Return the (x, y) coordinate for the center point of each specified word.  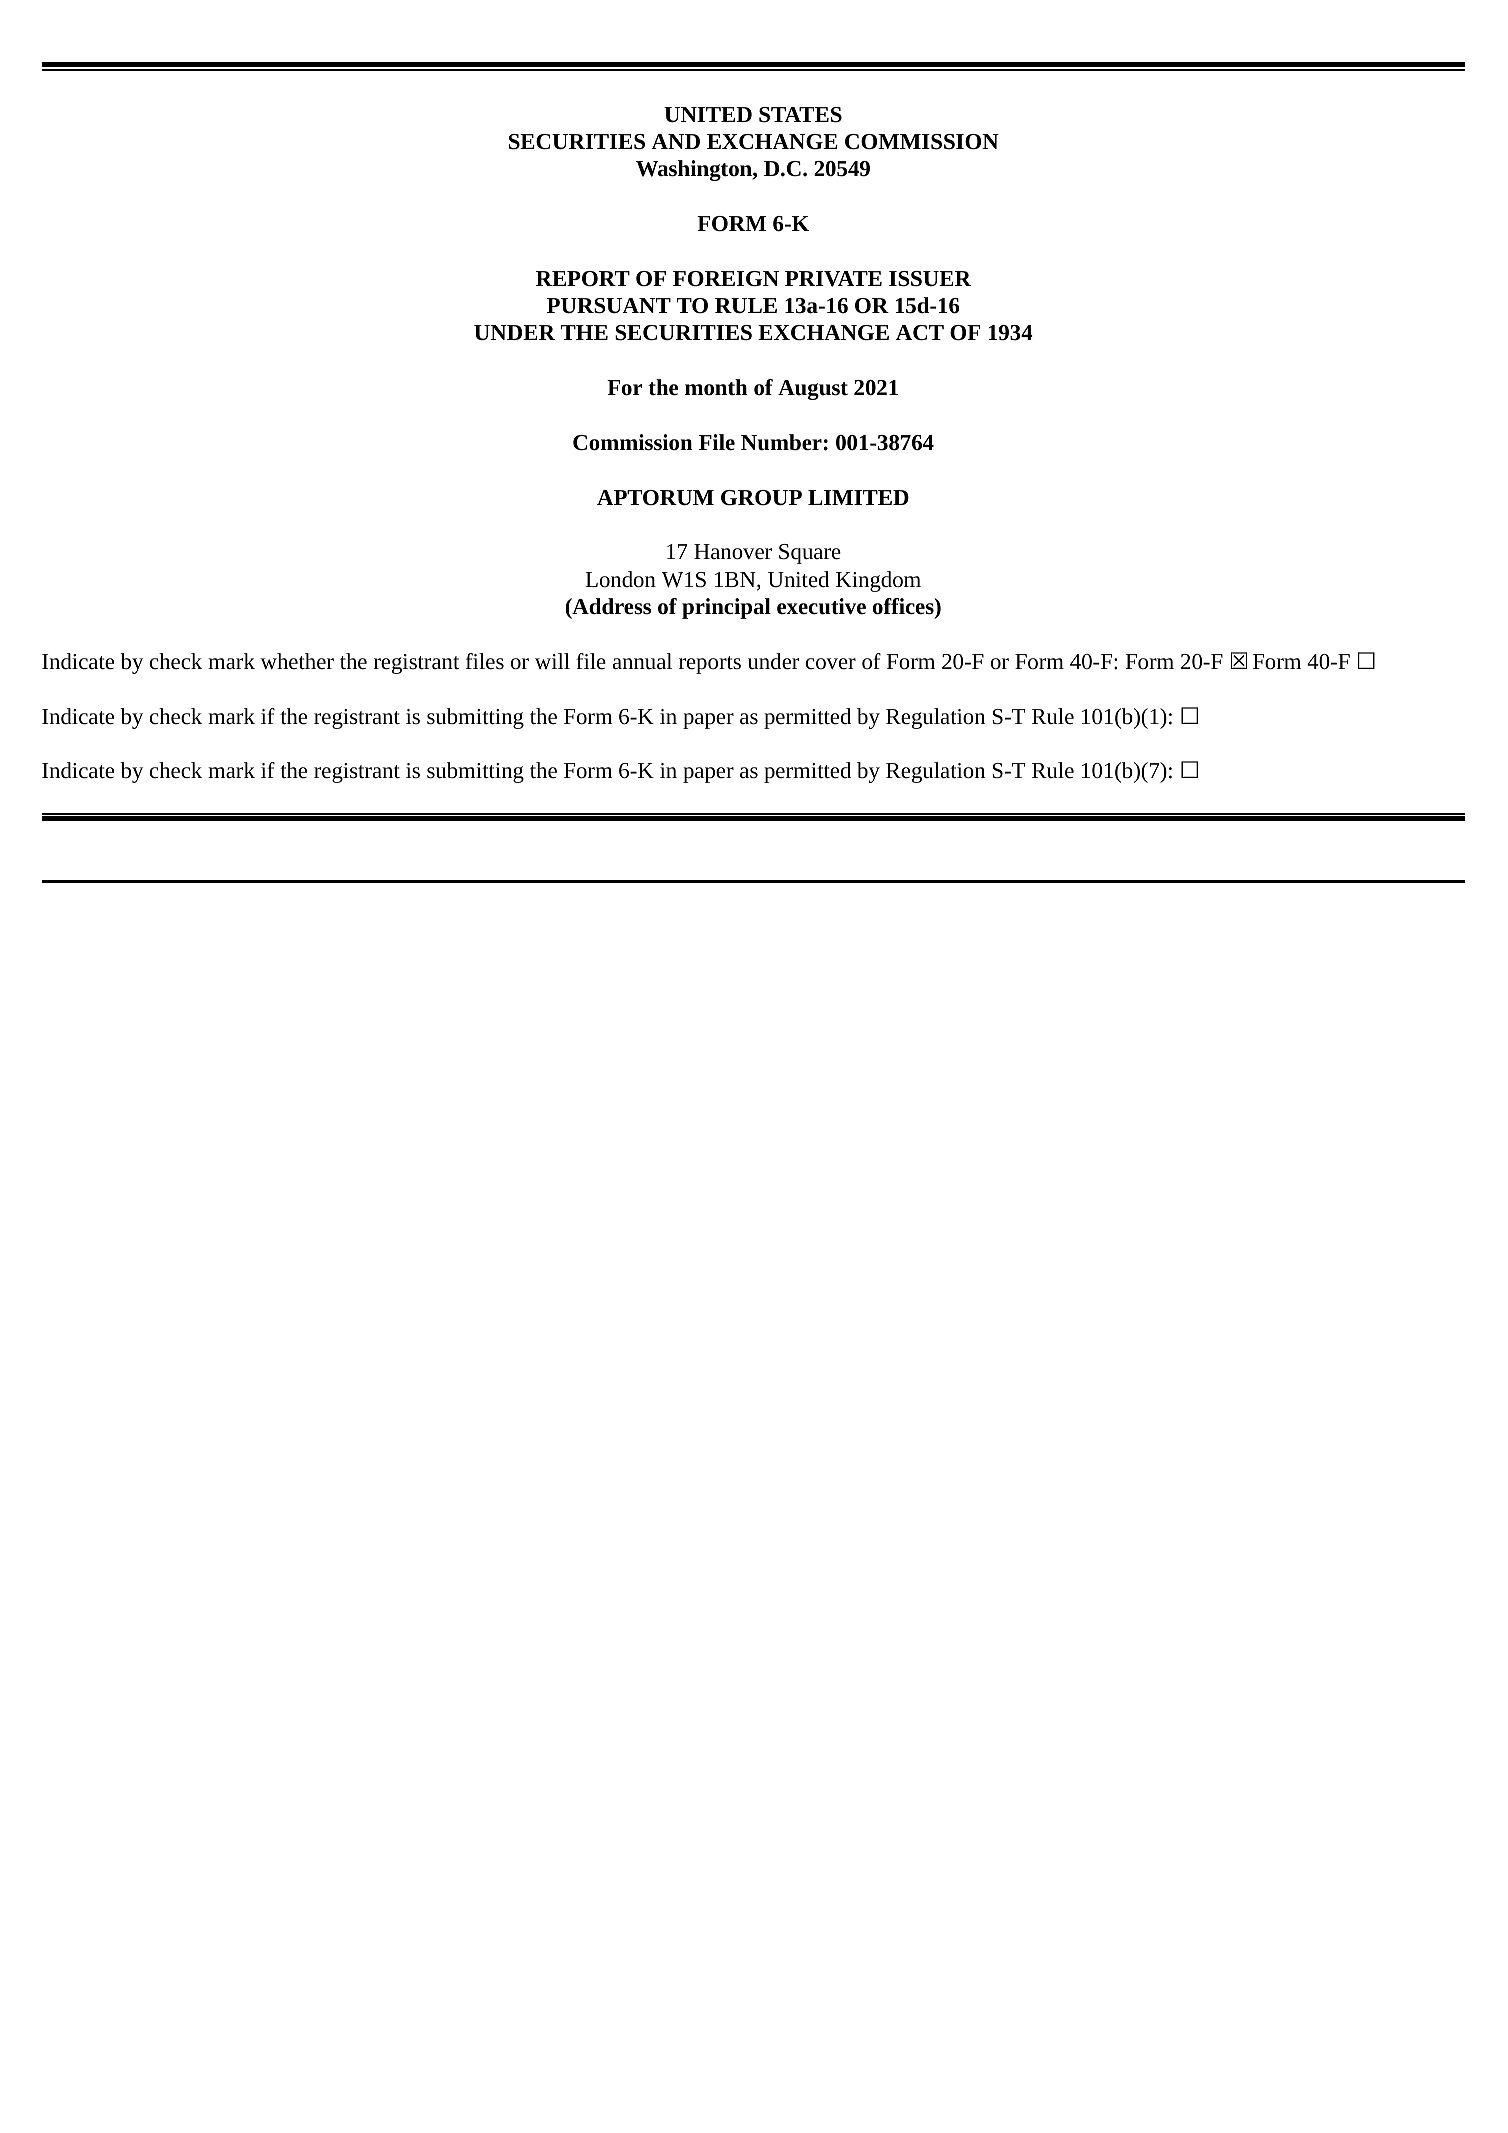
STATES (800, 115)
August (813, 390)
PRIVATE (833, 279)
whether (297, 661)
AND (675, 141)
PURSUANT (609, 306)
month (716, 387)
